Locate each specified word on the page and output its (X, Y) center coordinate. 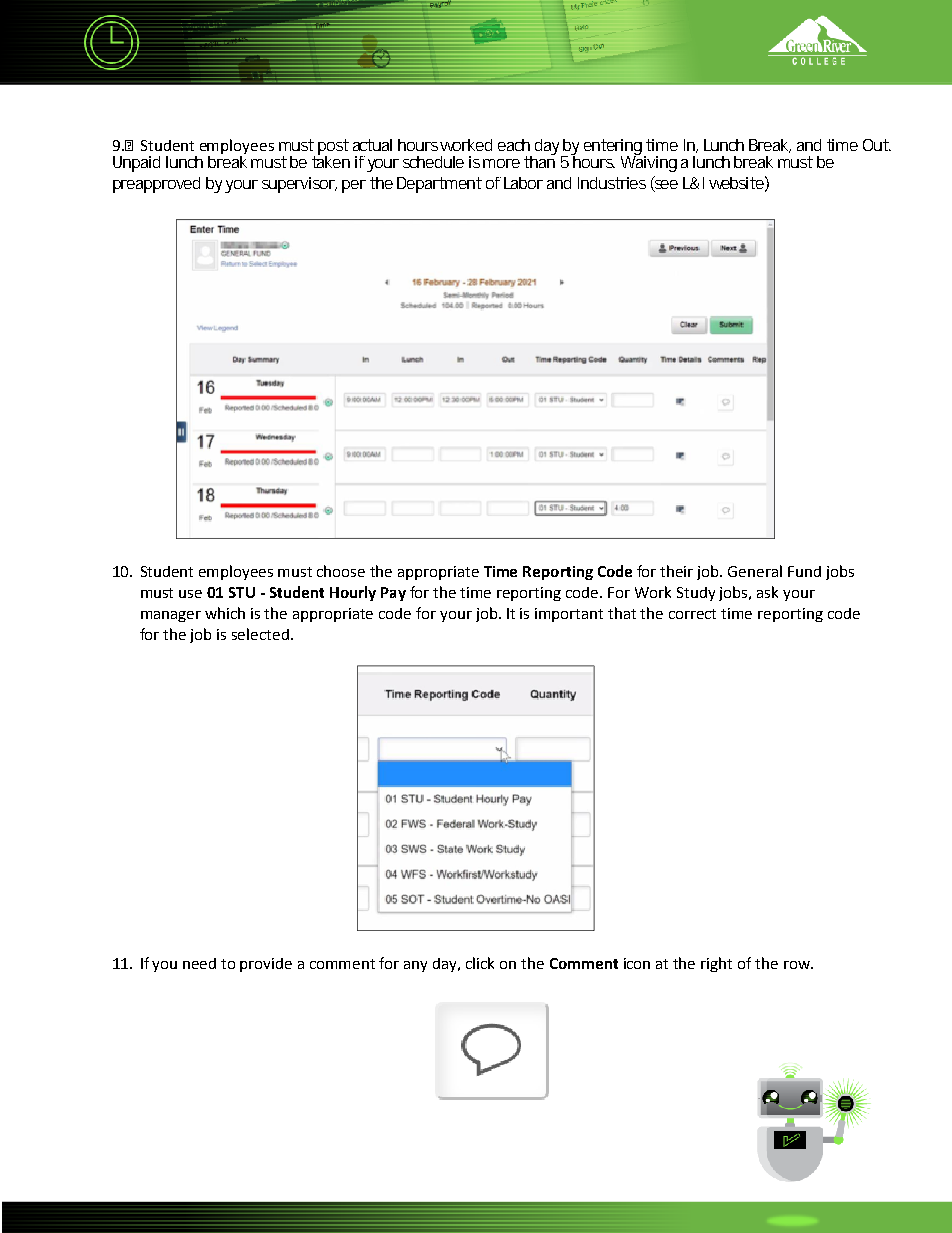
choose (341, 571)
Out (877, 145)
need (199, 963)
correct (692, 614)
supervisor (299, 185)
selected (260, 634)
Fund (804, 571)
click (480, 963)
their (676, 571)
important (569, 615)
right (716, 964)
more (501, 163)
